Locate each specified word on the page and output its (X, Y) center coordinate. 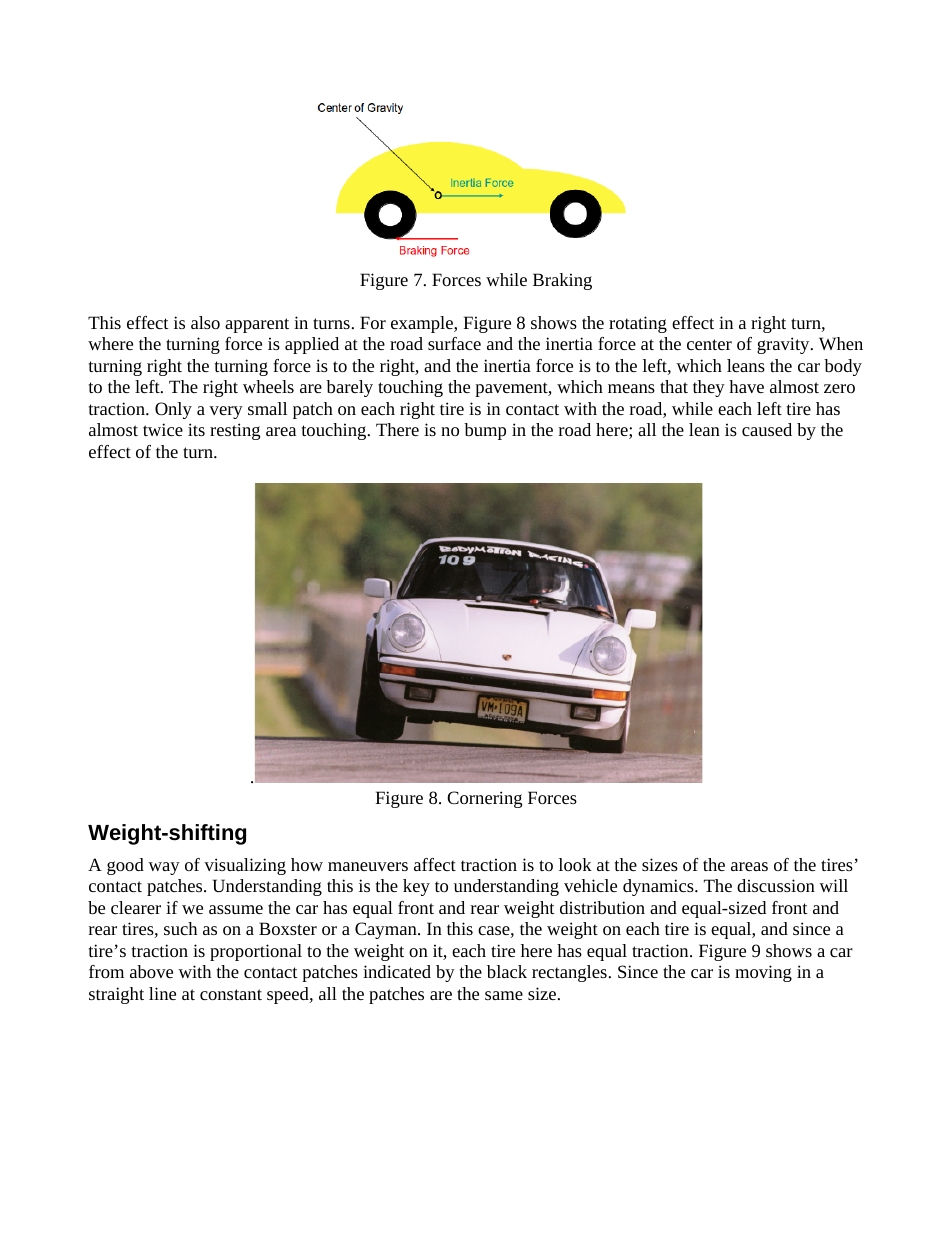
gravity (784, 345)
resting (235, 431)
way (164, 868)
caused (767, 429)
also (205, 322)
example (423, 324)
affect (435, 864)
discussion (776, 885)
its (196, 429)
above (151, 971)
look (575, 864)
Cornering (484, 799)
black (507, 971)
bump (485, 431)
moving (763, 973)
